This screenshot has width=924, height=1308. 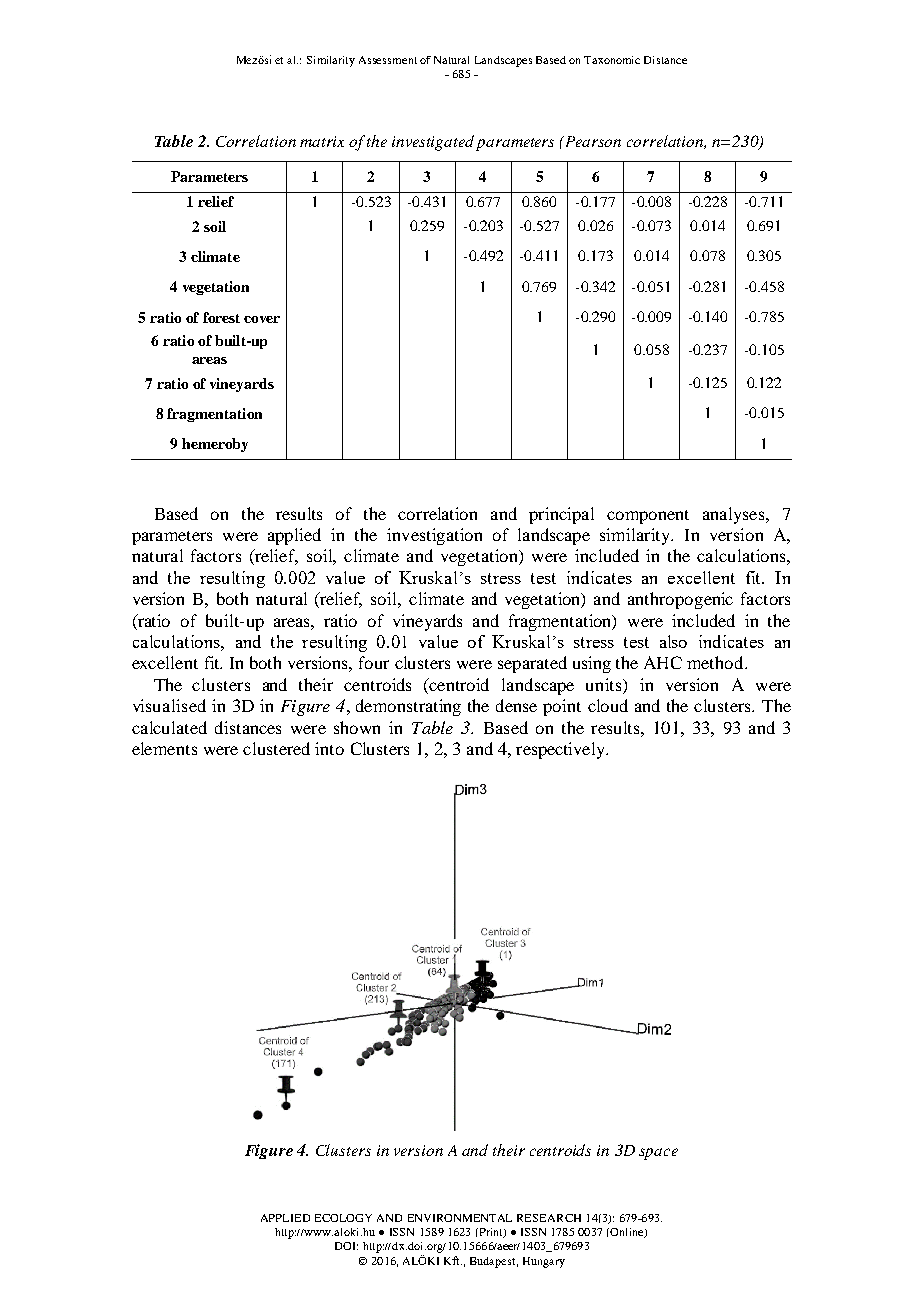 What do you see at coordinates (343, 1218) in the screenshot?
I see `ECOLOGY` at bounding box center [343, 1218].
